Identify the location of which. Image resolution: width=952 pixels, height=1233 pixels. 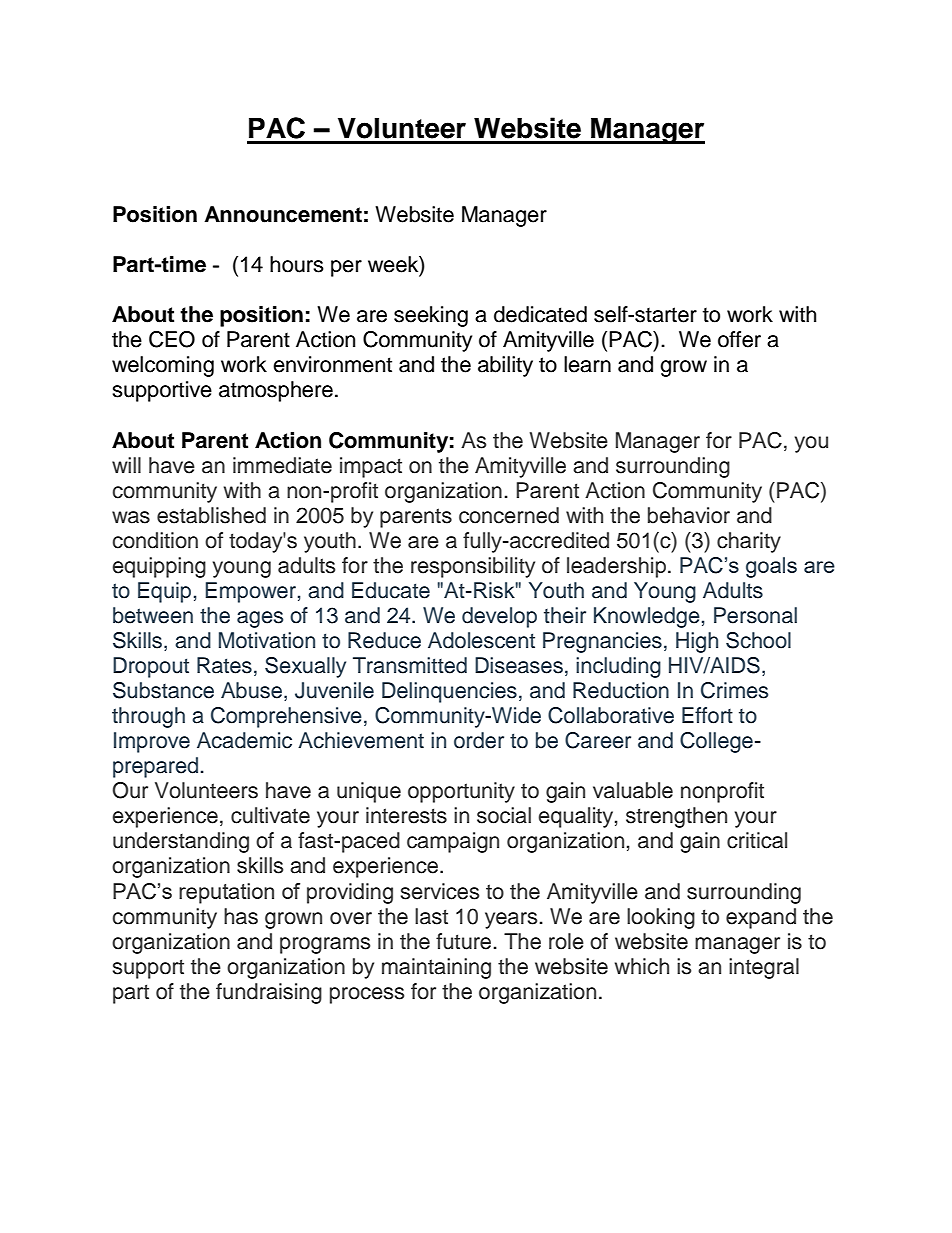
(642, 966).
